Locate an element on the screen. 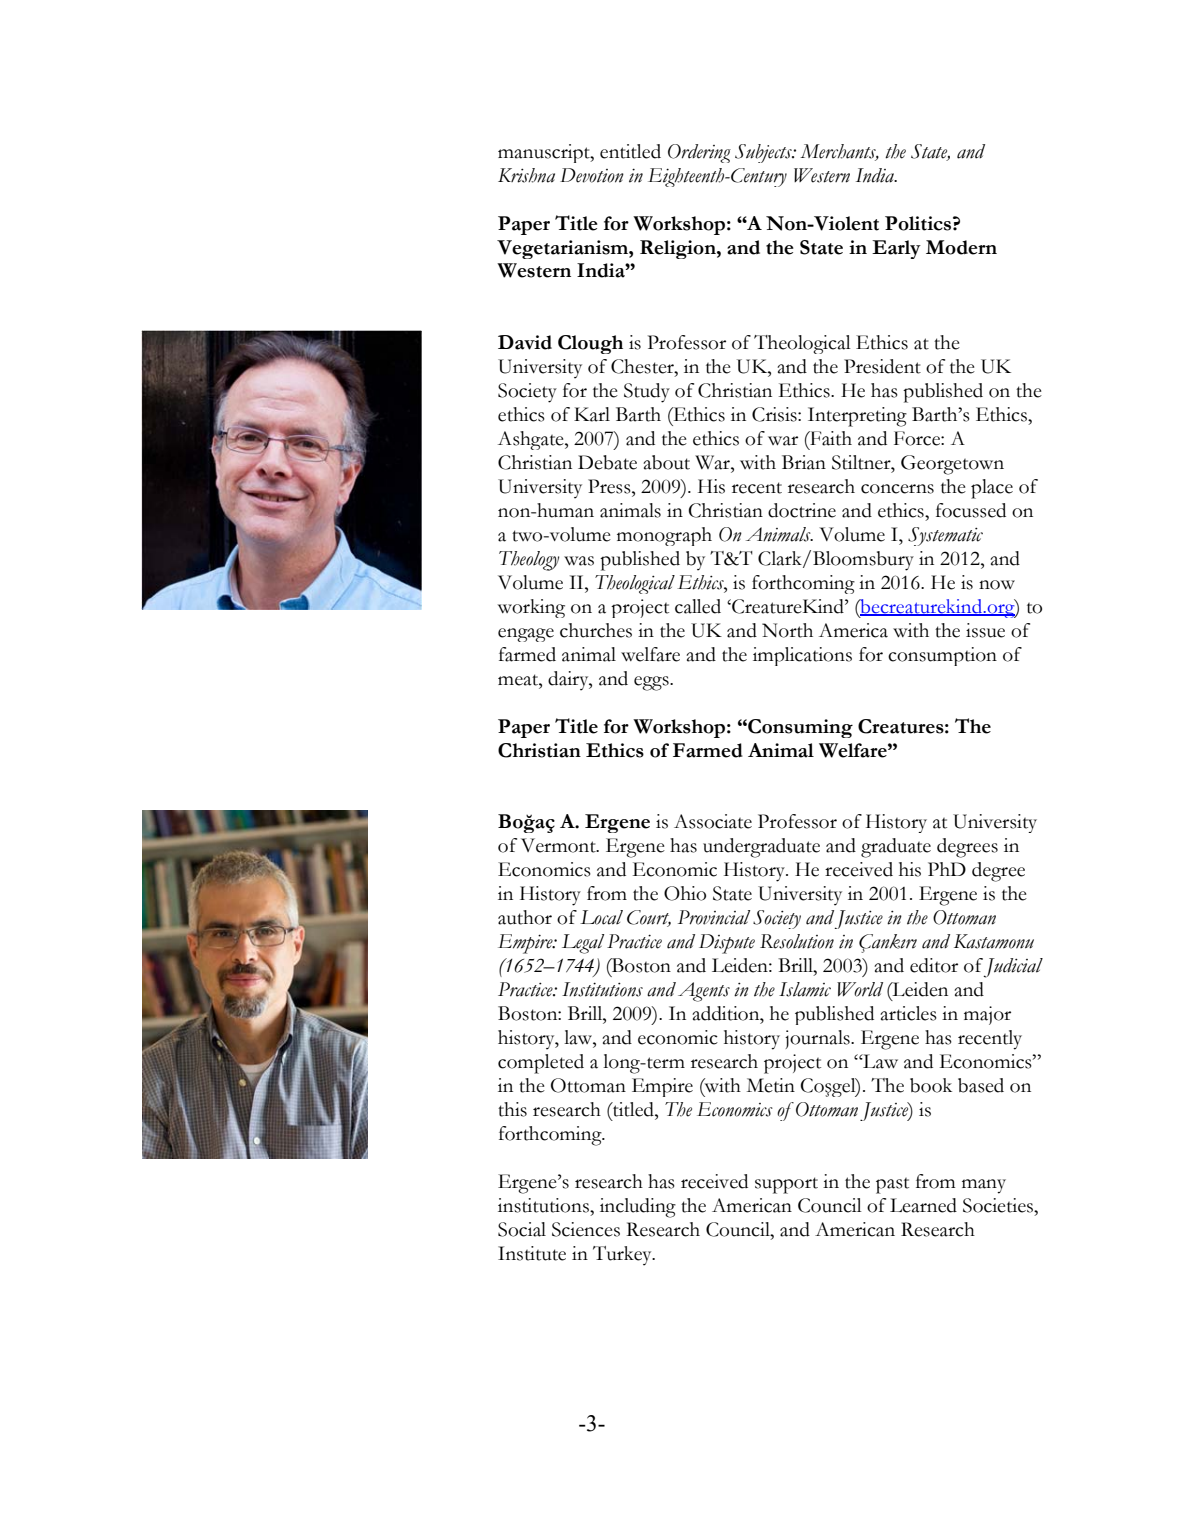  Modern is located at coordinates (961, 247).
